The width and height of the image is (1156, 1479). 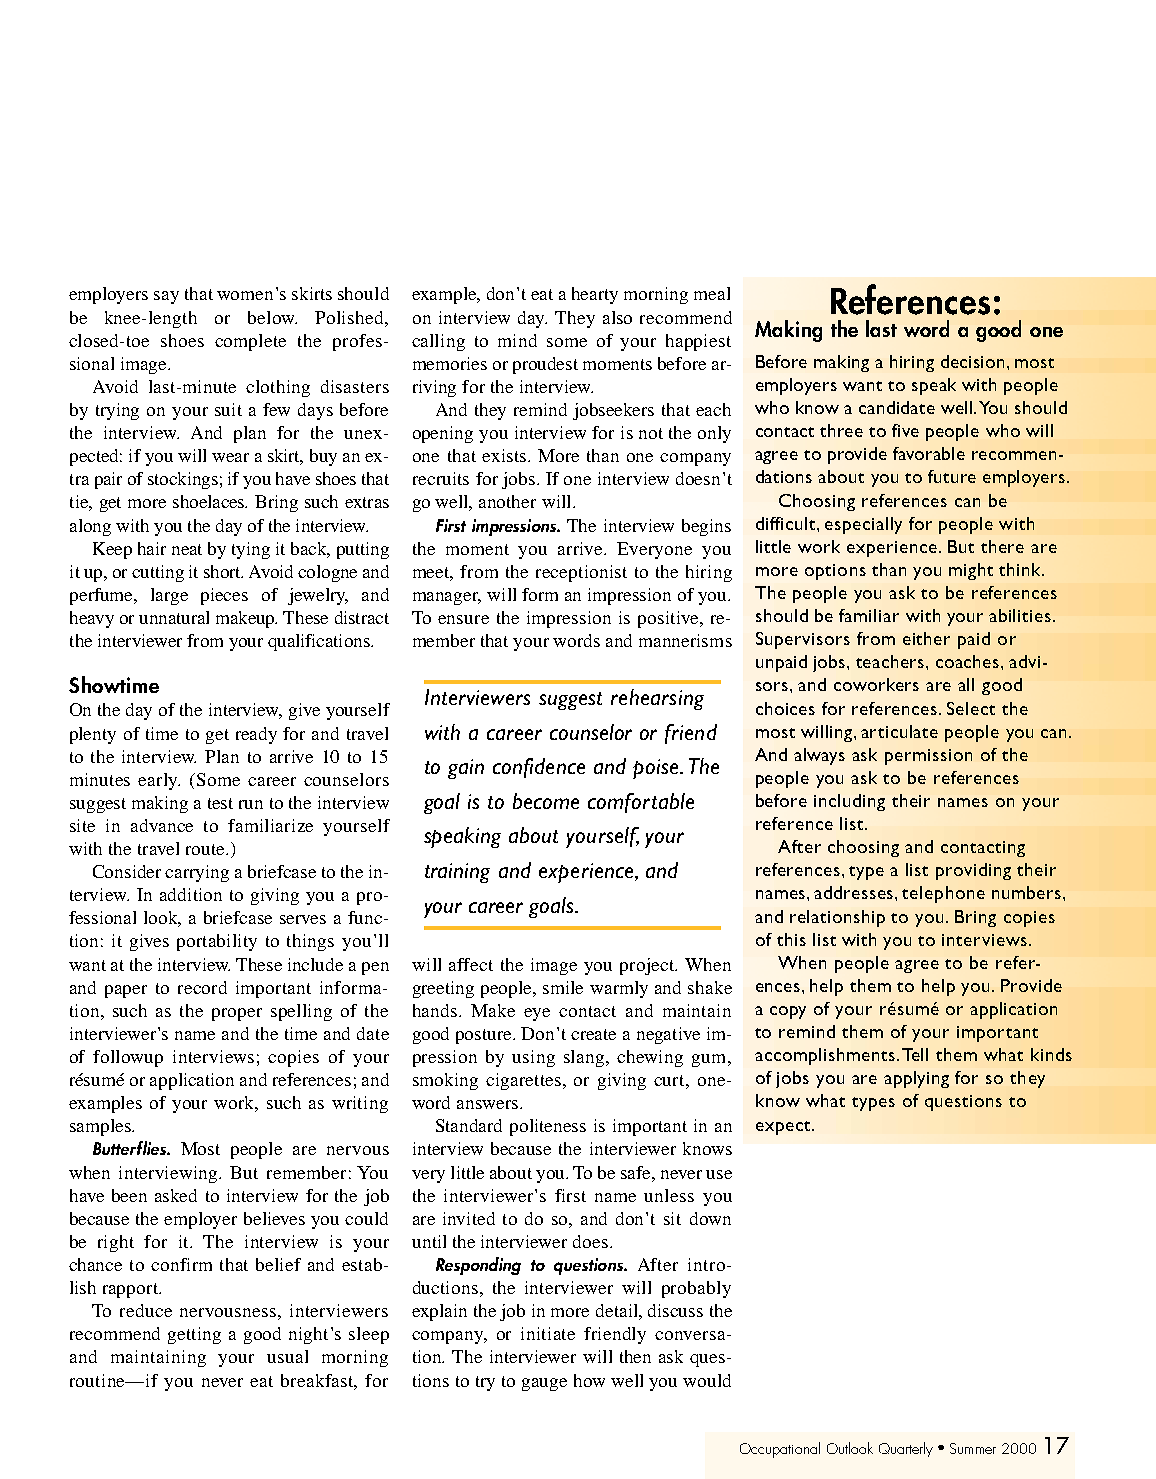 I want to click on gauge, so click(x=544, y=1384).
